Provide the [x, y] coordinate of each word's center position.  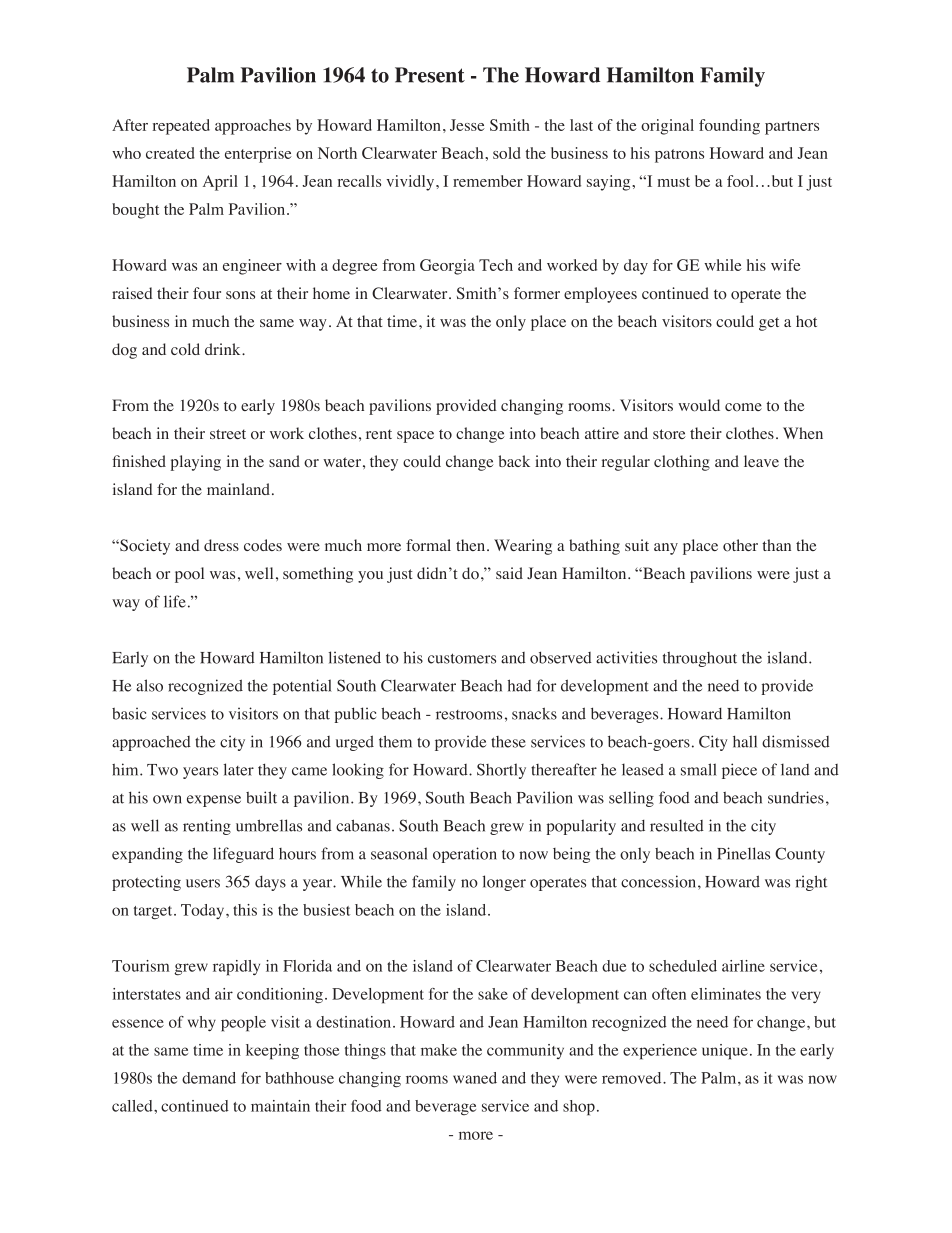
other [740, 545]
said [509, 573]
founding [729, 127]
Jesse [467, 125]
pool [189, 575]
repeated [181, 127]
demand [209, 1078]
